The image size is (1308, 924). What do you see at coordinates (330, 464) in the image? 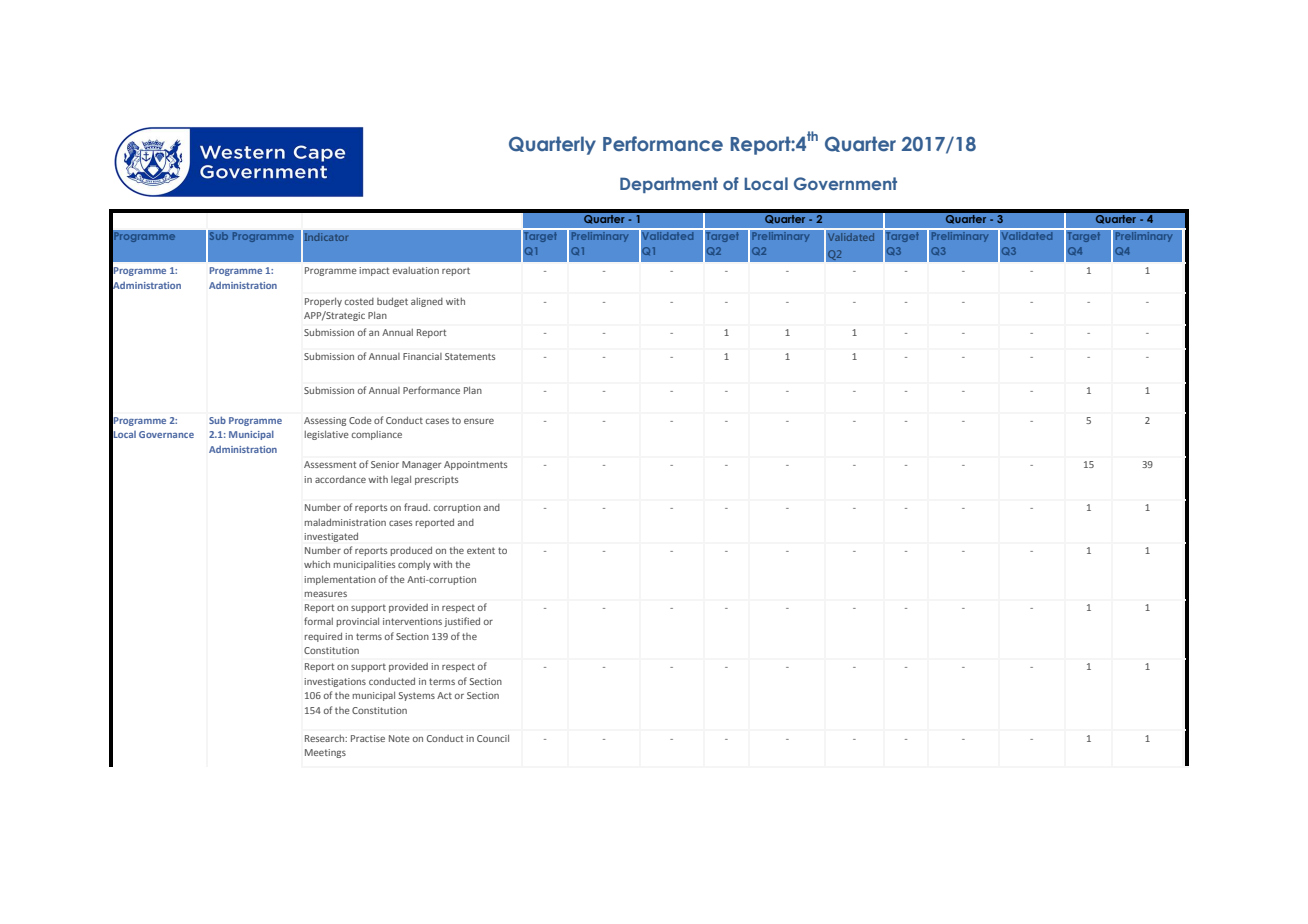
I see `Assessment` at bounding box center [330, 464].
